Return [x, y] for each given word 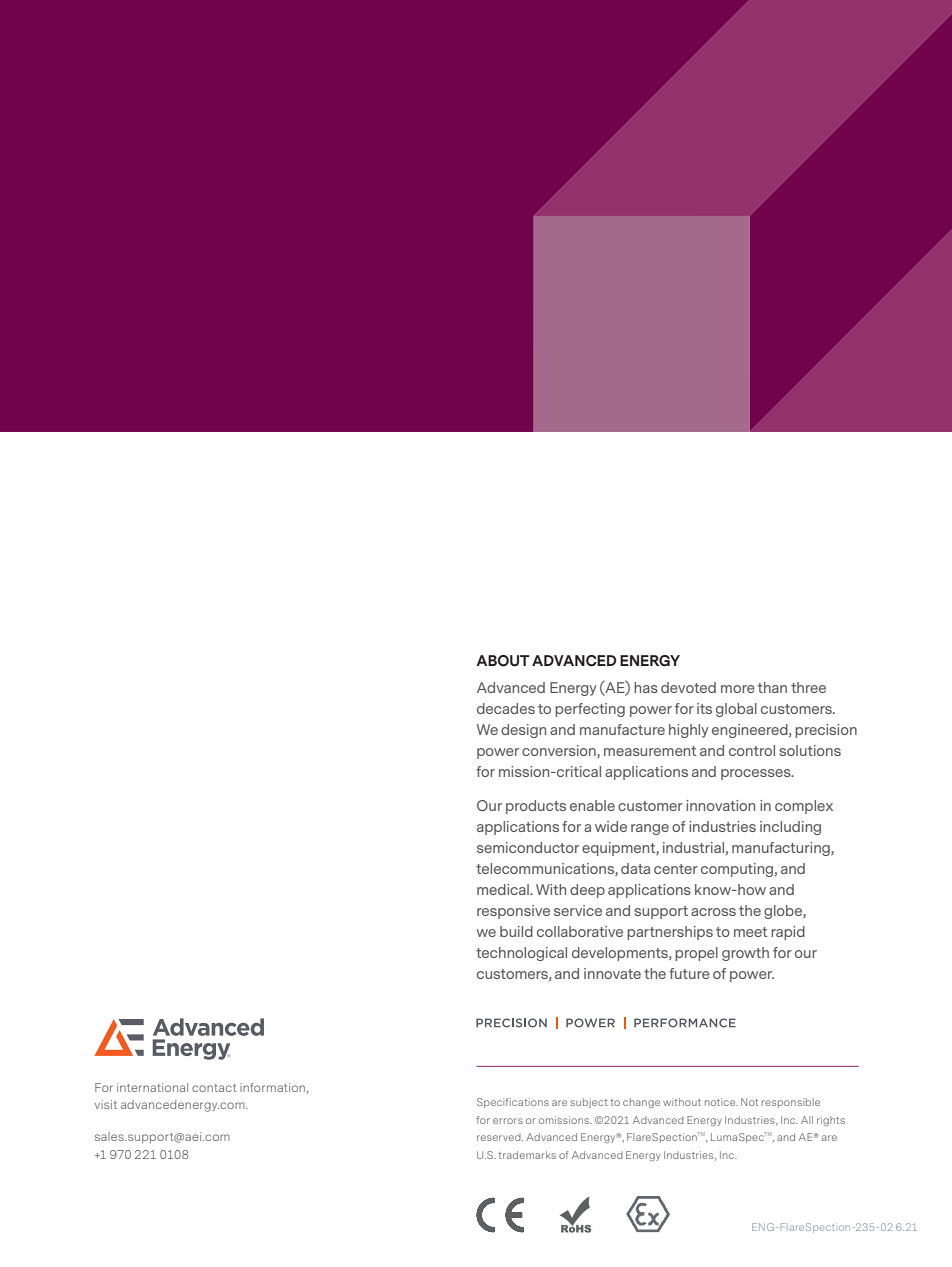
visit [106, 1104]
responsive [513, 912]
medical [504, 889]
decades [506, 708]
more [738, 689]
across [713, 912]
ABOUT [503, 661]
